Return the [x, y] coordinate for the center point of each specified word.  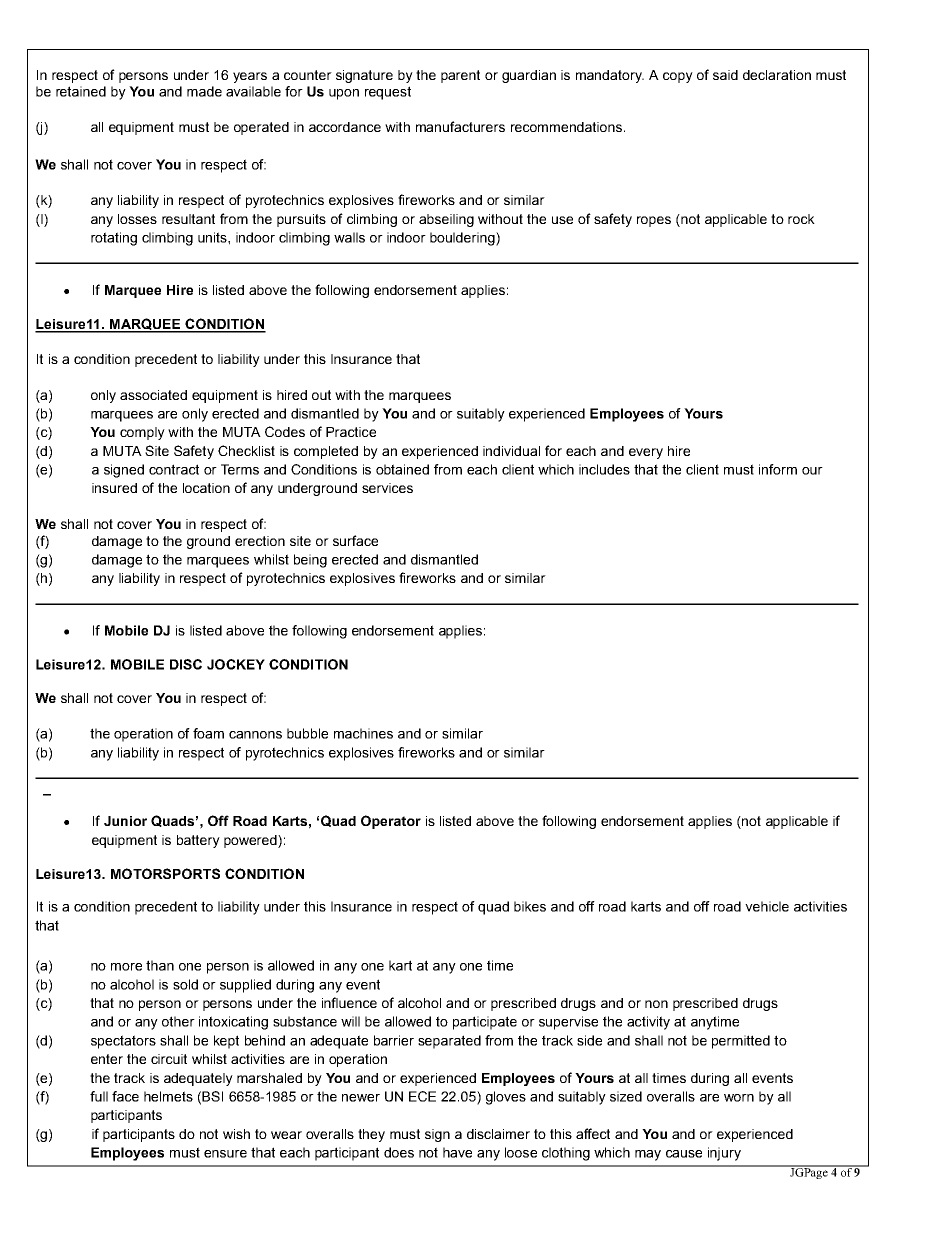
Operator [391, 822]
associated [153, 395]
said [725, 75]
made [204, 91]
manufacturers [460, 126]
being [310, 561]
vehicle [767, 906]
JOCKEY [236, 664]
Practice [351, 432]
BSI [212, 1096]
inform [778, 469]
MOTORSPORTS [165, 873]
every [646, 453]
